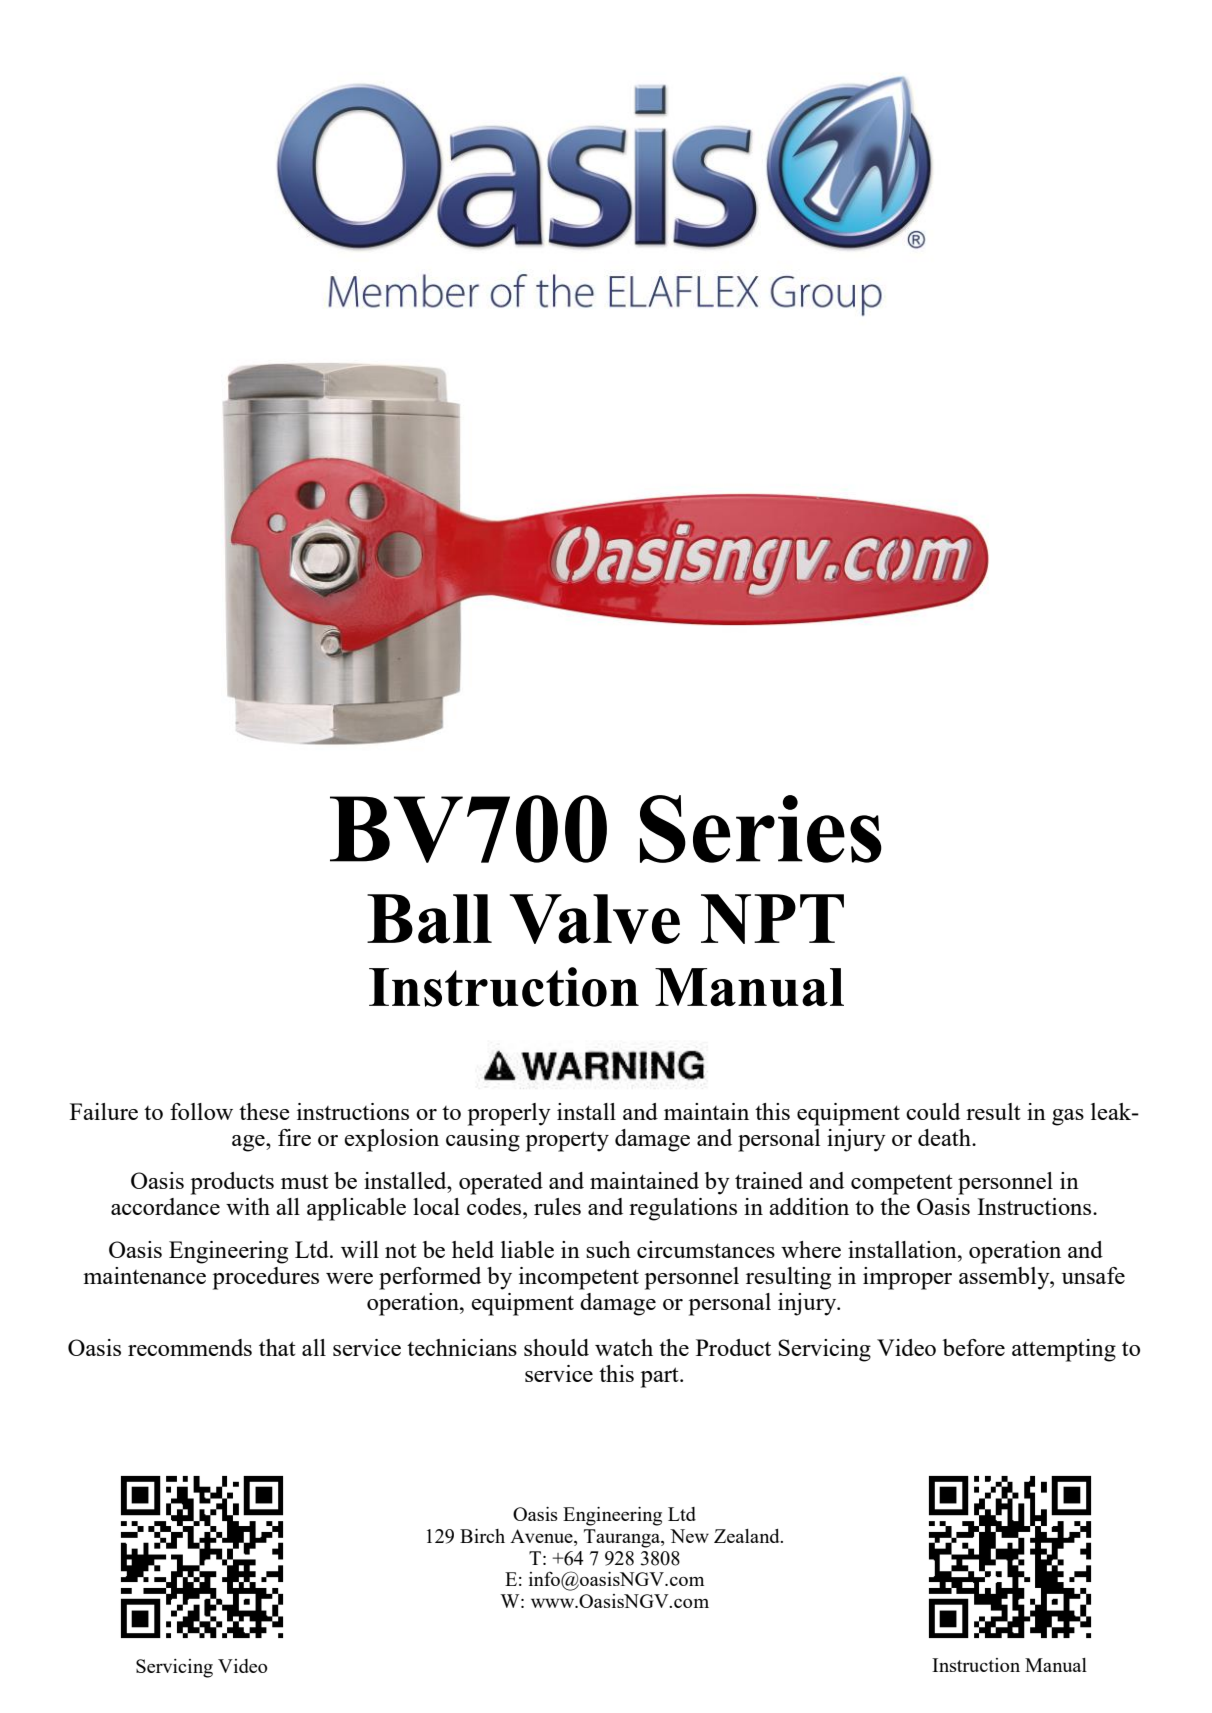 This screenshot has height=1713, width=1212. What do you see at coordinates (429, 919) in the screenshot?
I see `Ball` at bounding box center [429, 919].
